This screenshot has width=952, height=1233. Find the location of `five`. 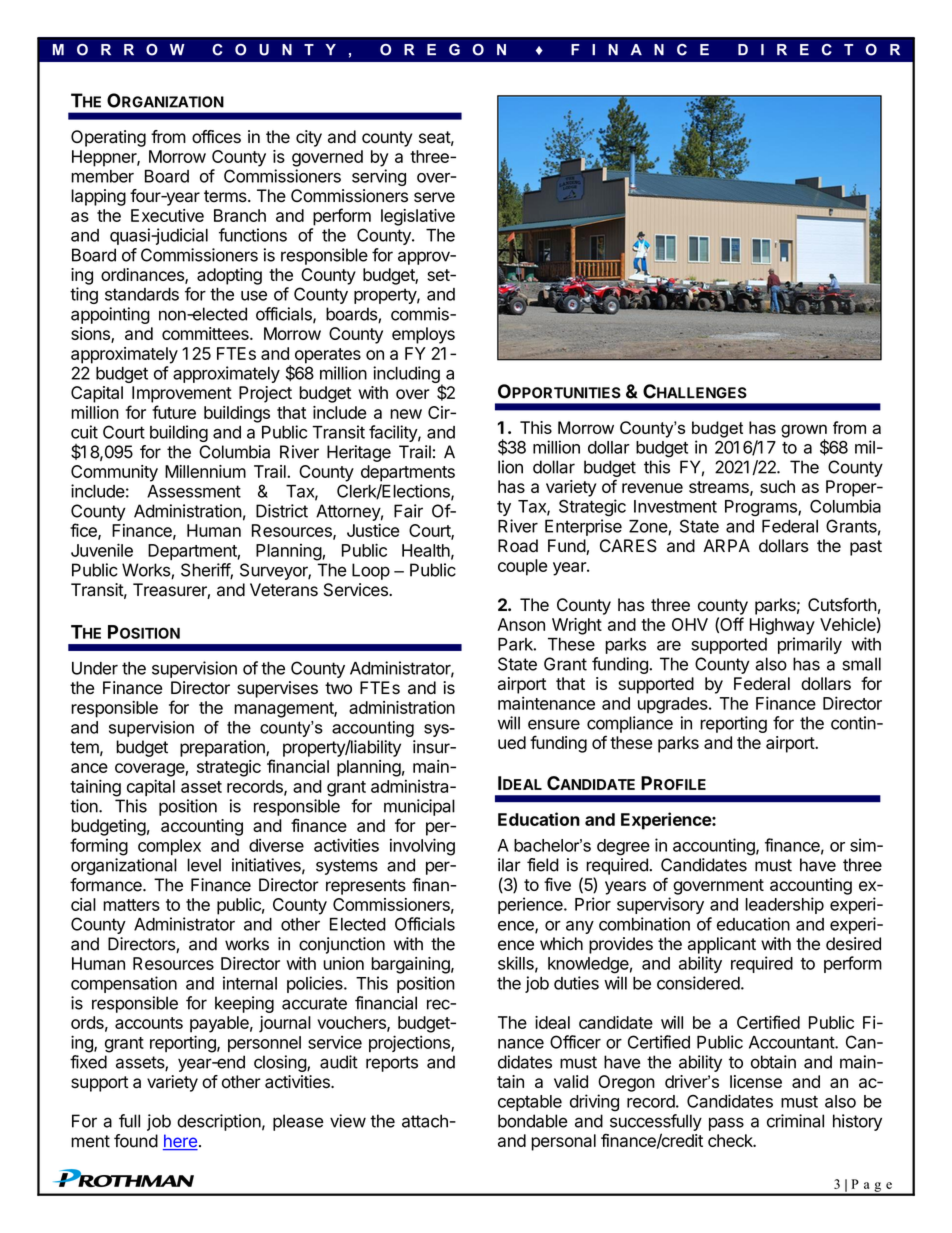

five is located at coordinates (557, 884).
